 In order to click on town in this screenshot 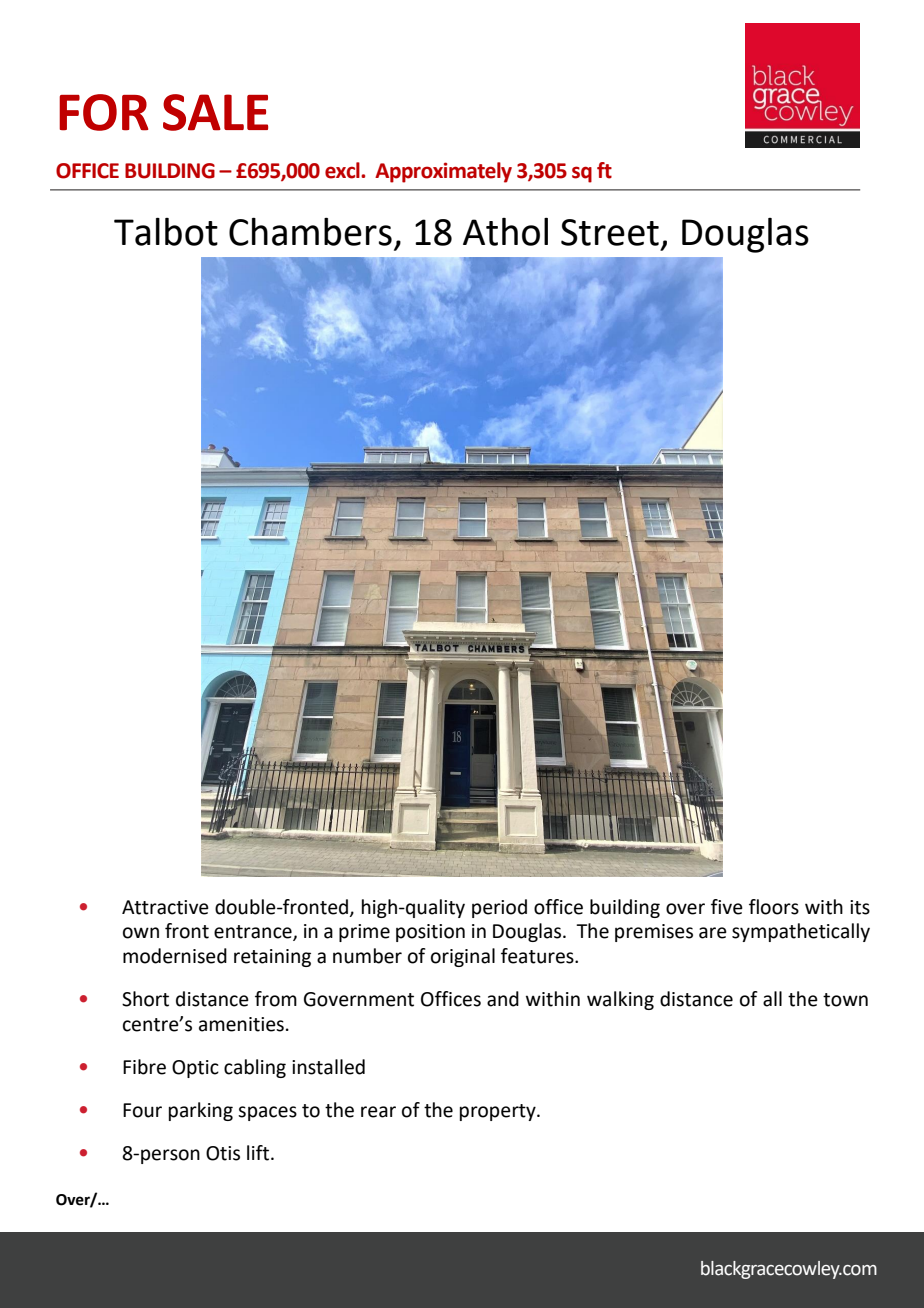, I will do `click(845, 1000)`.
